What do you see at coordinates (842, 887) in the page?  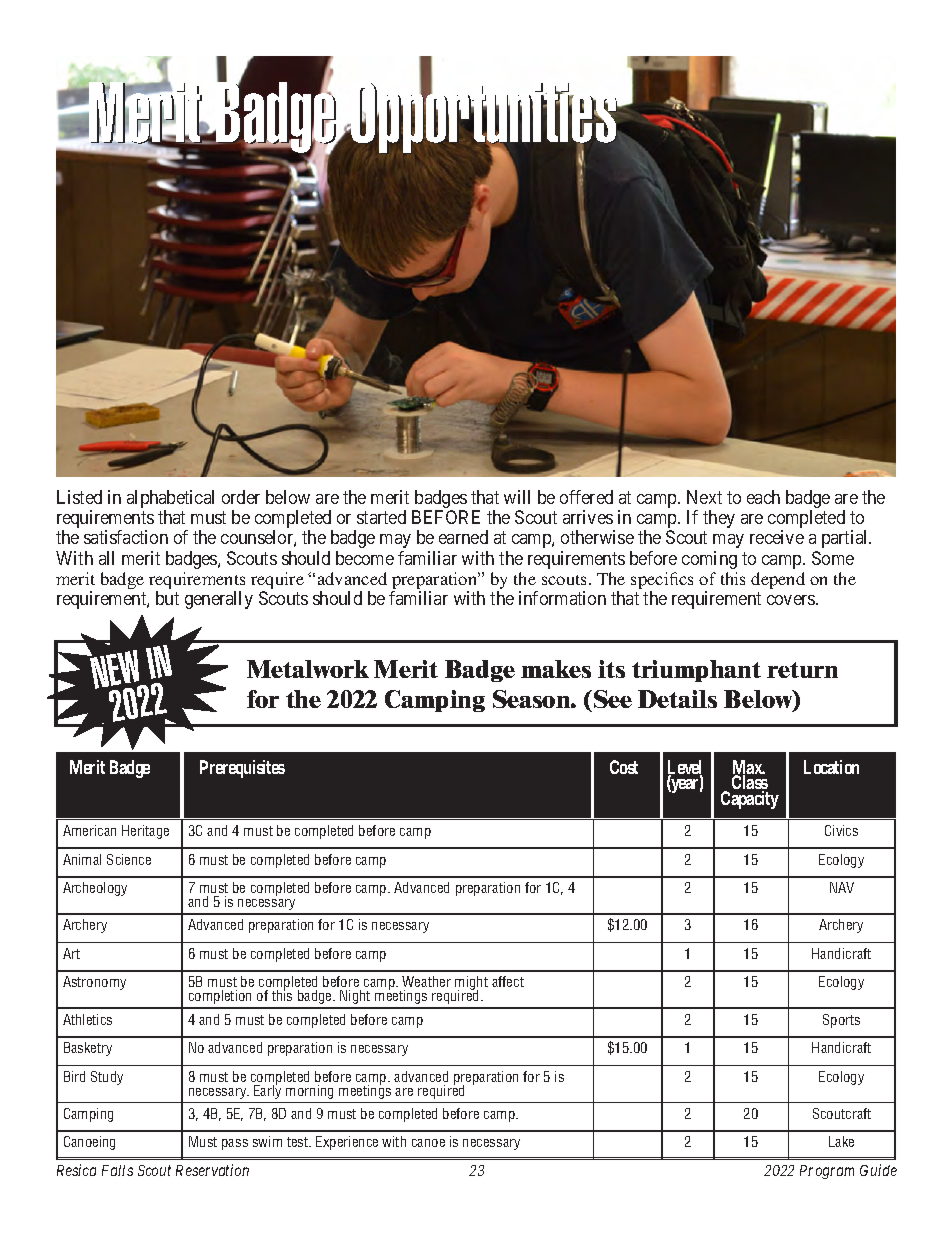 I see `NAV` at bounding box center [842, 887].
